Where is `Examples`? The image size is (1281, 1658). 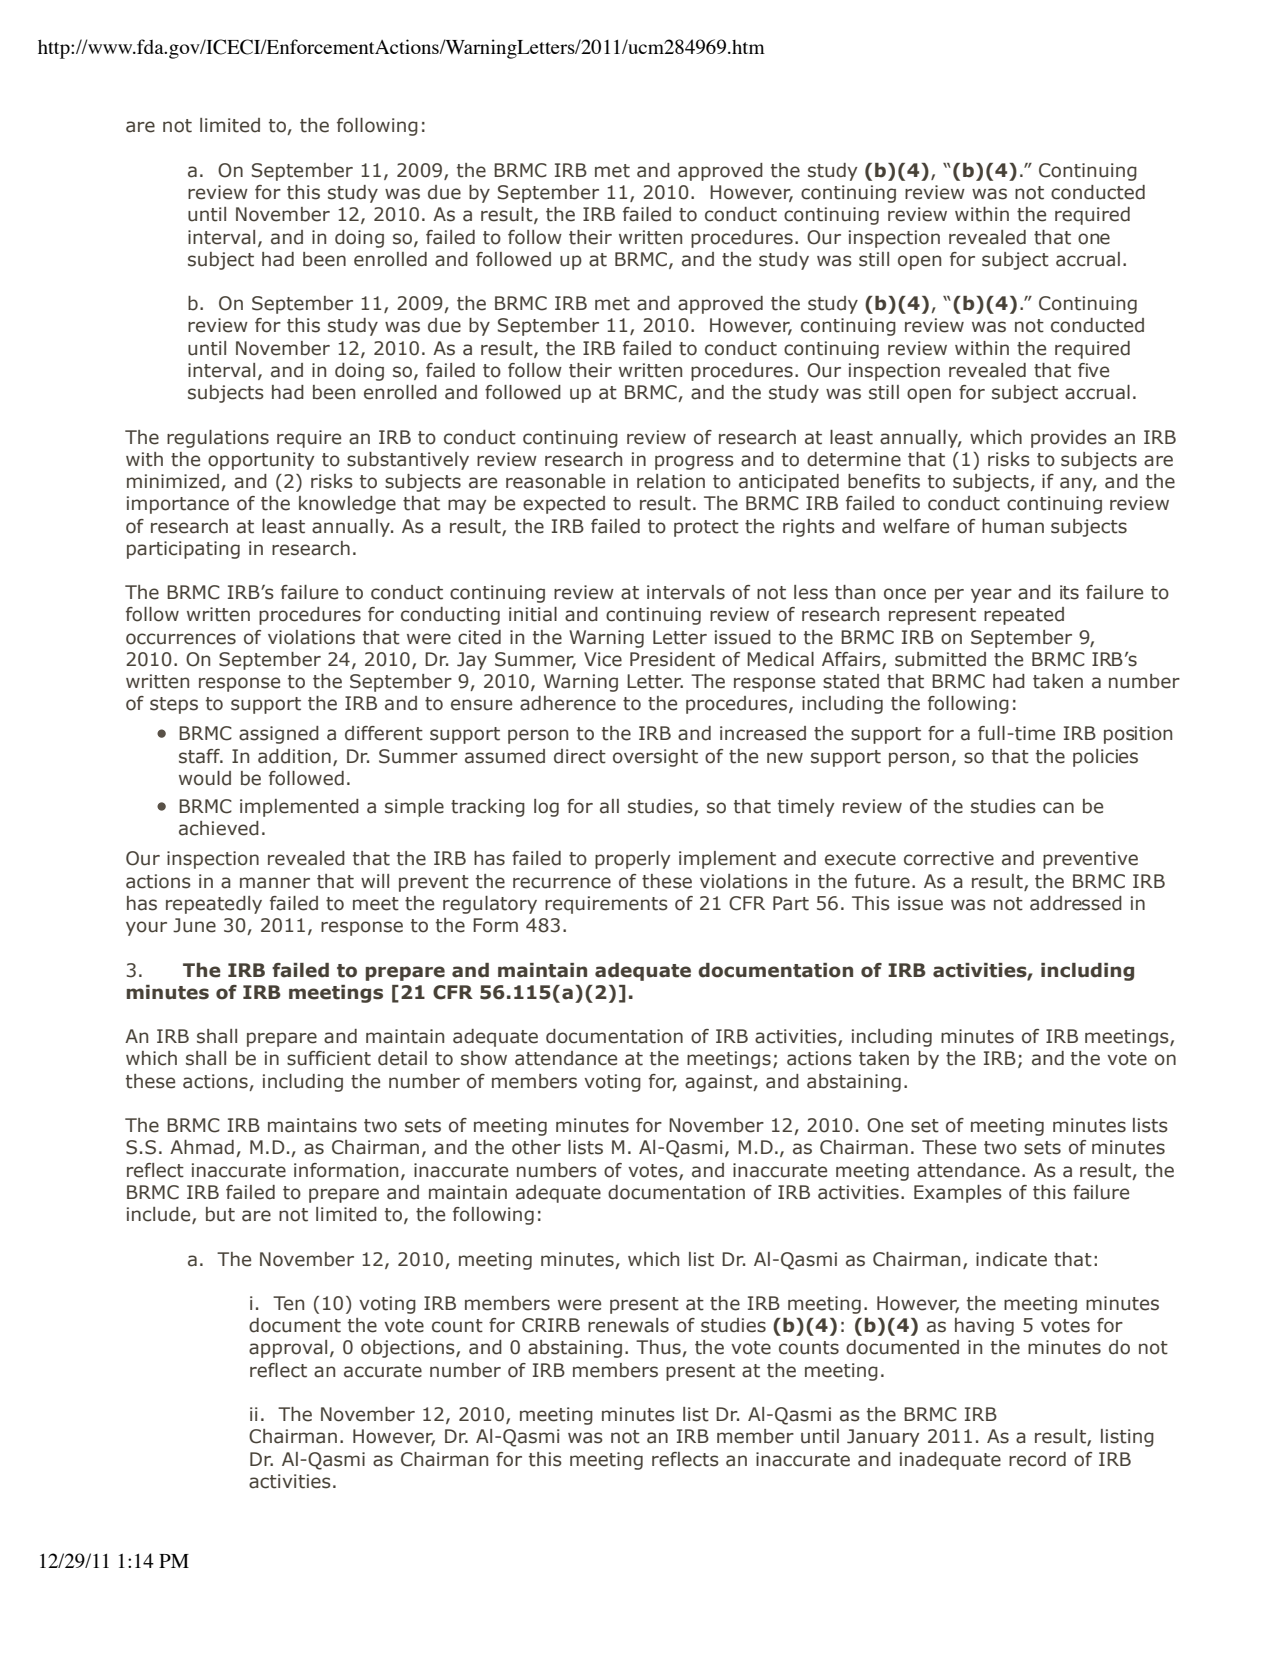 Examples is located at coordinates (958, 1194).
